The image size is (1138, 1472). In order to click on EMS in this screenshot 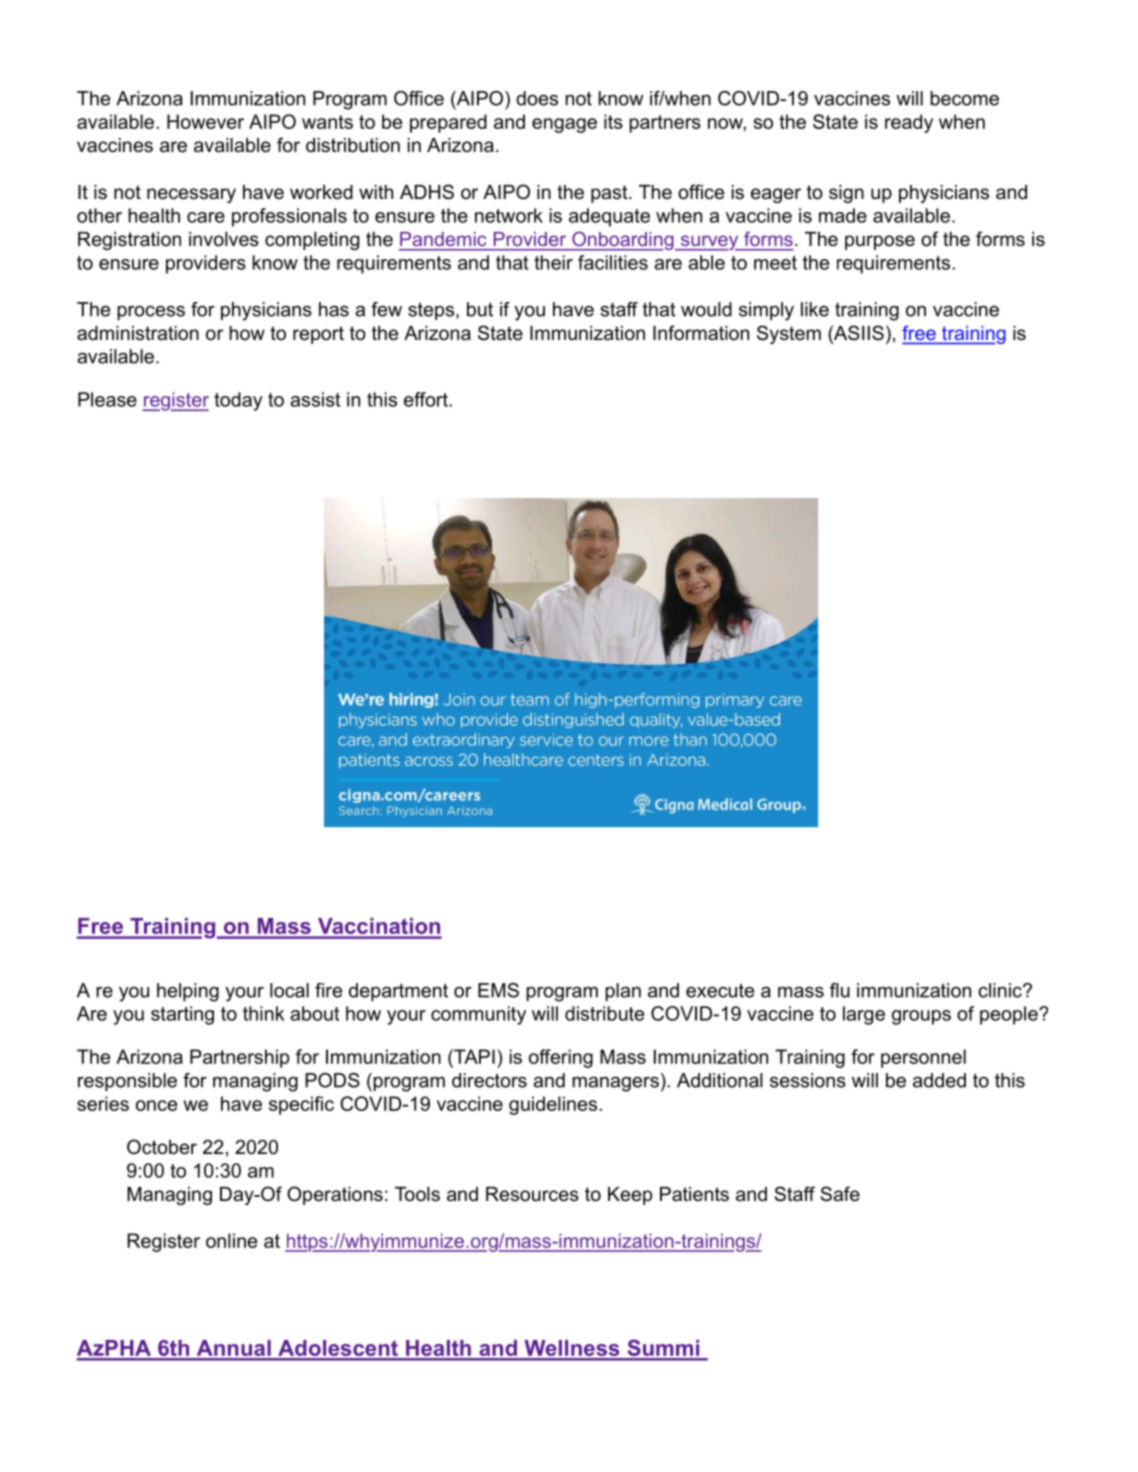, I will do `click(498, 990)`.
